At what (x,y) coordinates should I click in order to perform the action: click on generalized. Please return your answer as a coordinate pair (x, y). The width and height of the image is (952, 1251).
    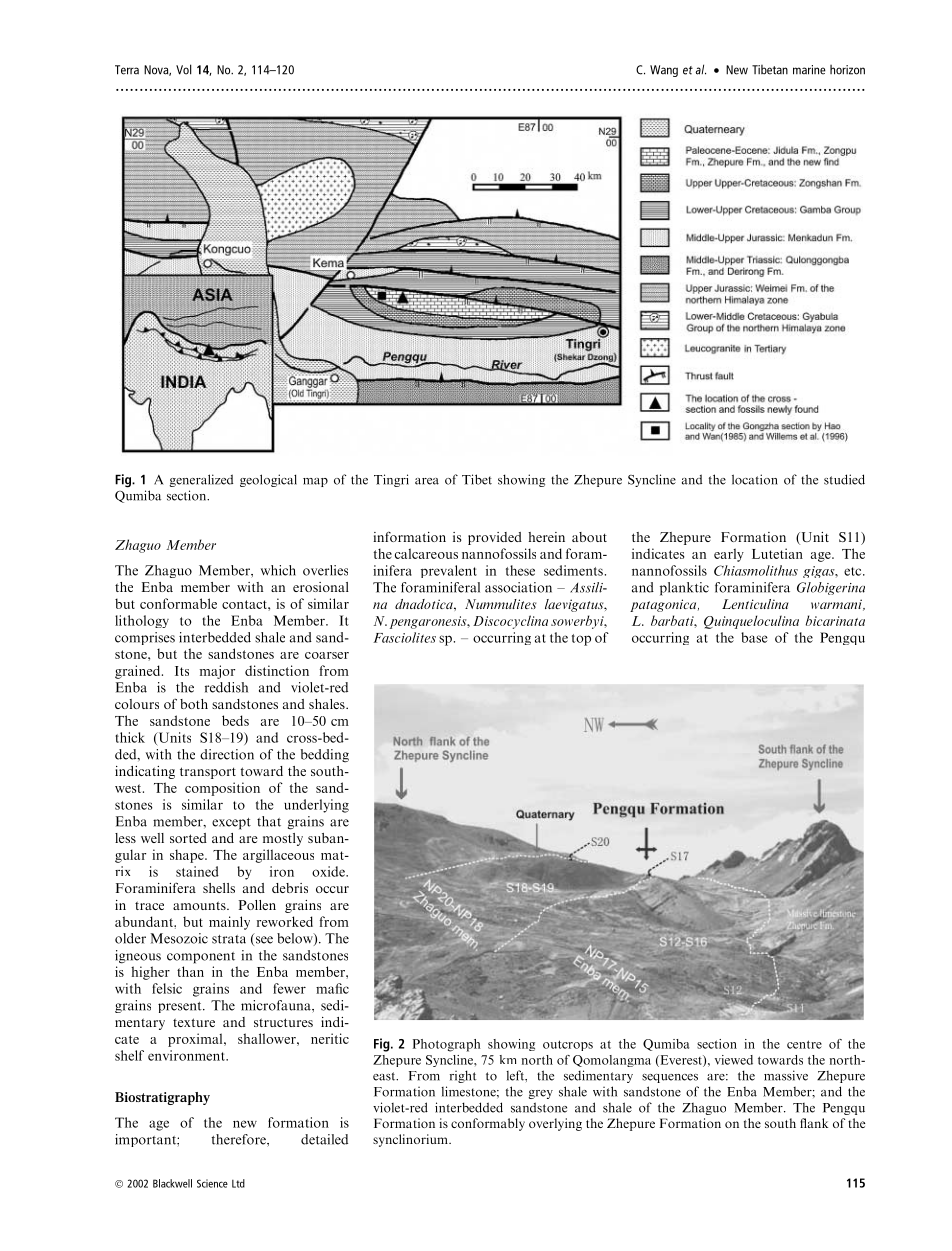
    Looking at the image, I should click on (201, 480).
